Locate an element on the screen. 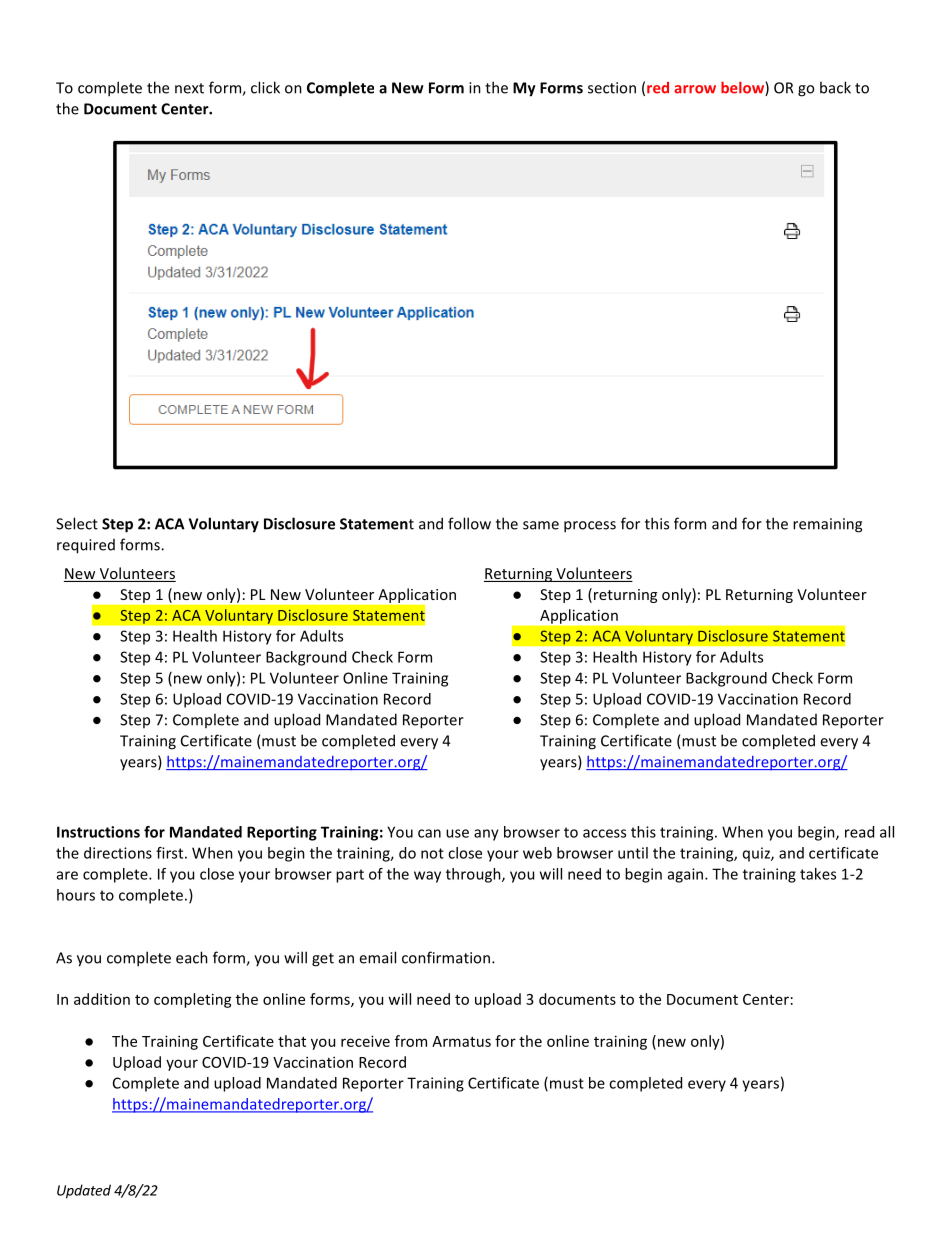  click is located at coordinates (265, 87).
